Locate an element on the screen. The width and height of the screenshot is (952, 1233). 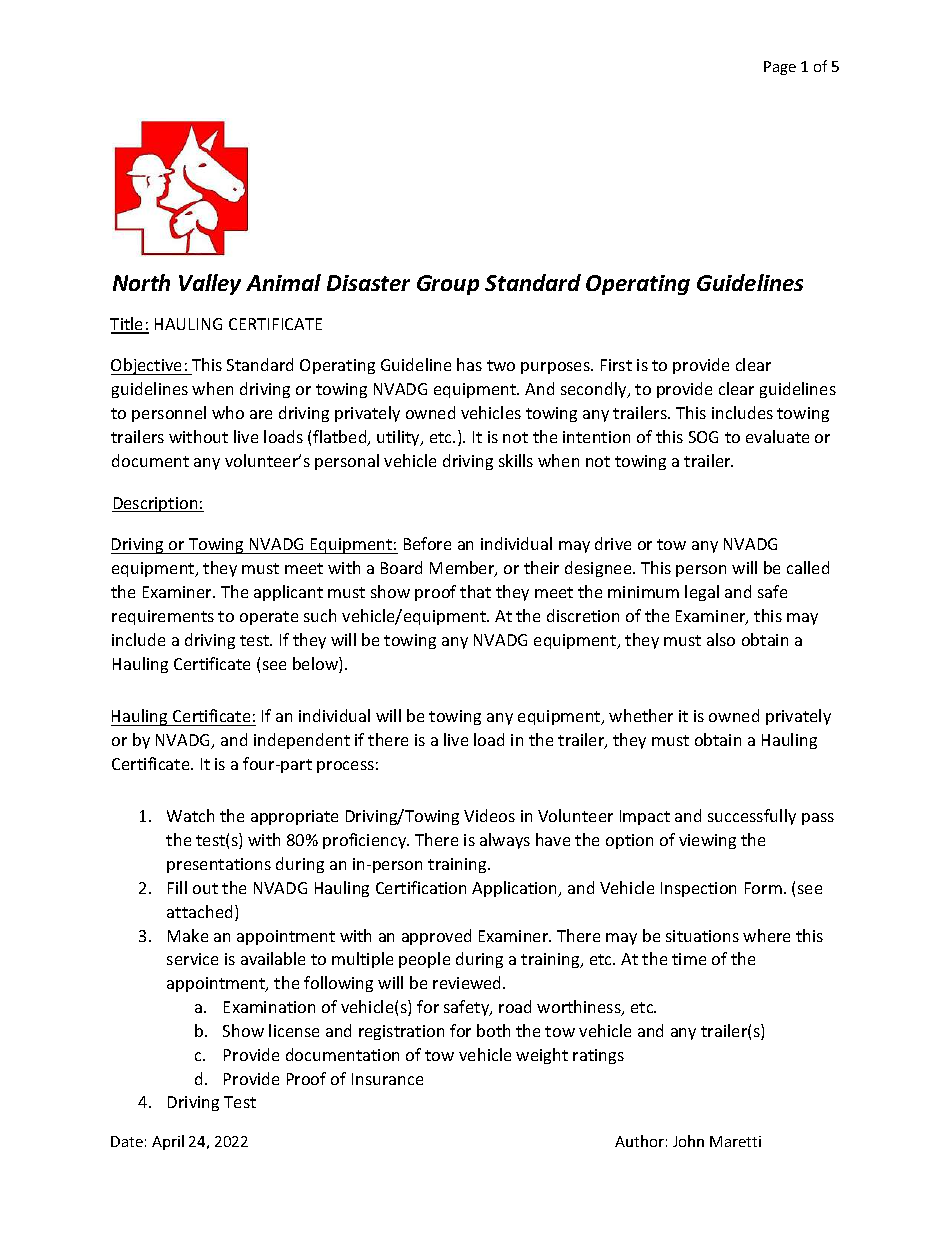
SOG is located at coordinates (703, 437).
